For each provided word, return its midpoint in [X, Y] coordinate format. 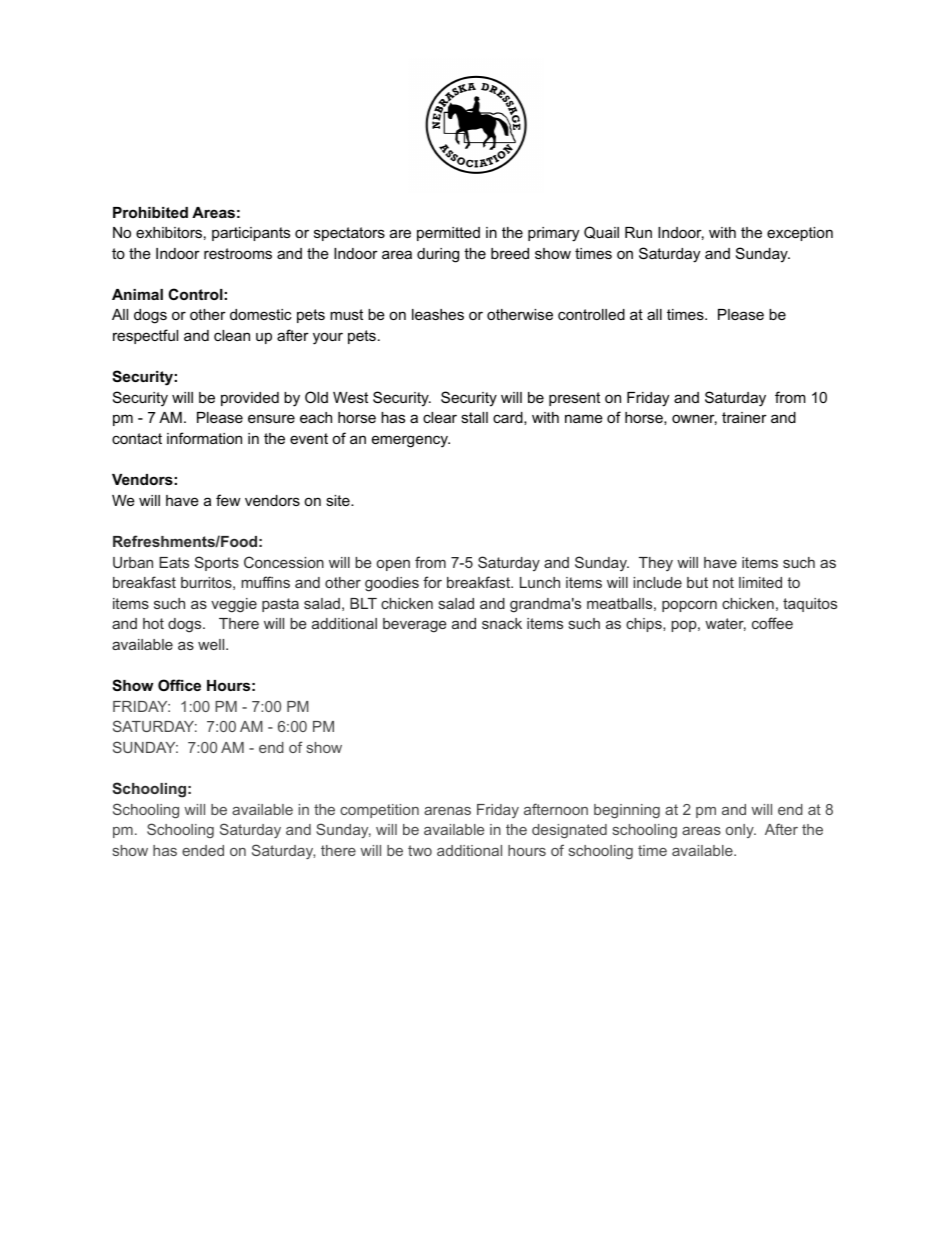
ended [203, 850]
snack [502, 623]
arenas [447, 811]
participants [251, 234]
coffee [772, 623]
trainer [744, 417]
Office [179, 685]
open [393, 565]
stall [474, 417]
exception [800, 234]
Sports [217, 563]
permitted [448, 234]
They [656, 564]
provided [250, 399]
